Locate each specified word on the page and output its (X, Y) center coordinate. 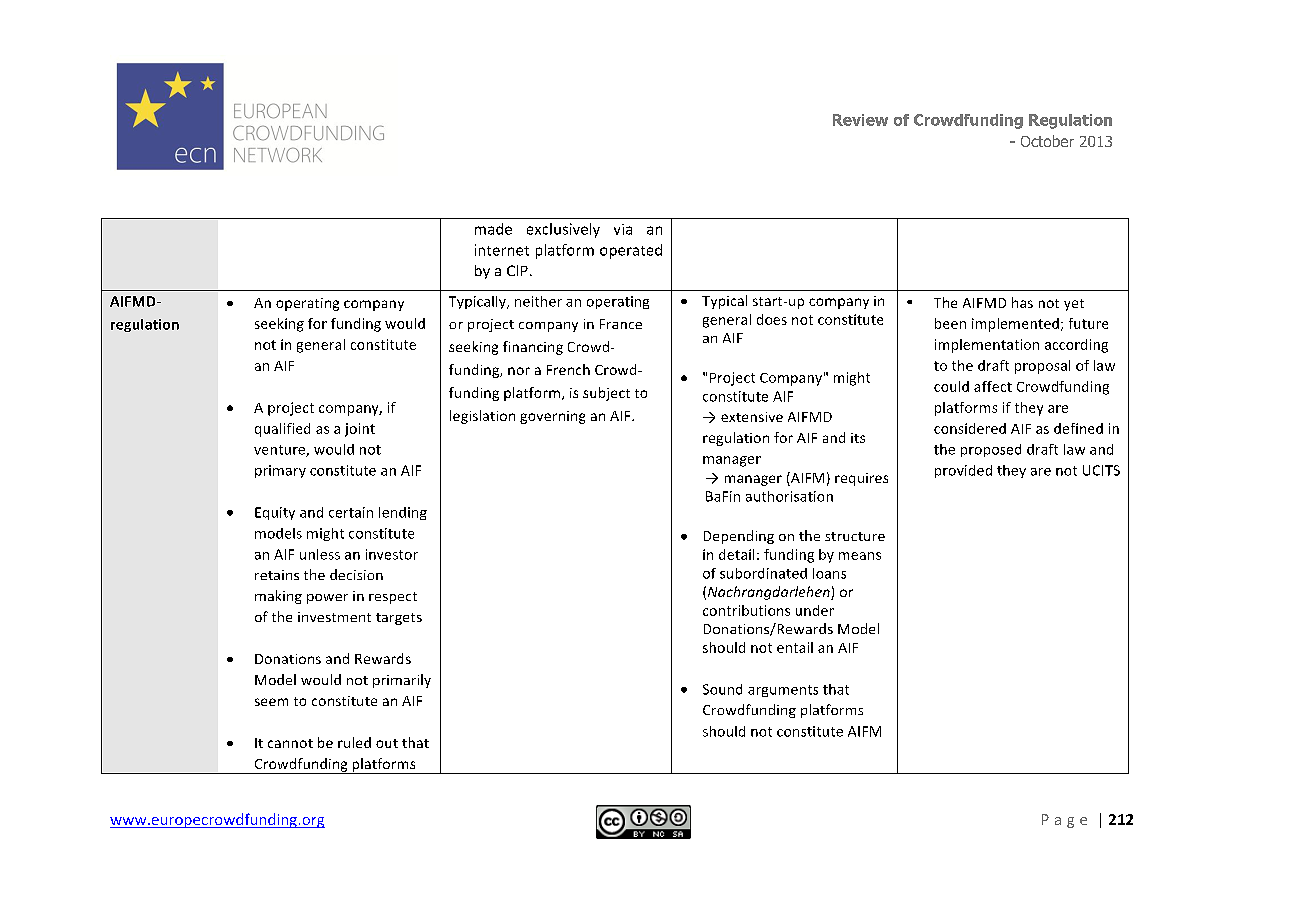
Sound (722, 689)
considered (970, 428)
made (493, 229)
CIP (517, 270)
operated (631, 251)
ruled (354, 742)
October (1047, 141)
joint (360, 430)
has (1022, 302)
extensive (752, 417)
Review (860, 120)
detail (736, 554)
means (860, 556)
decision (356, 574)
